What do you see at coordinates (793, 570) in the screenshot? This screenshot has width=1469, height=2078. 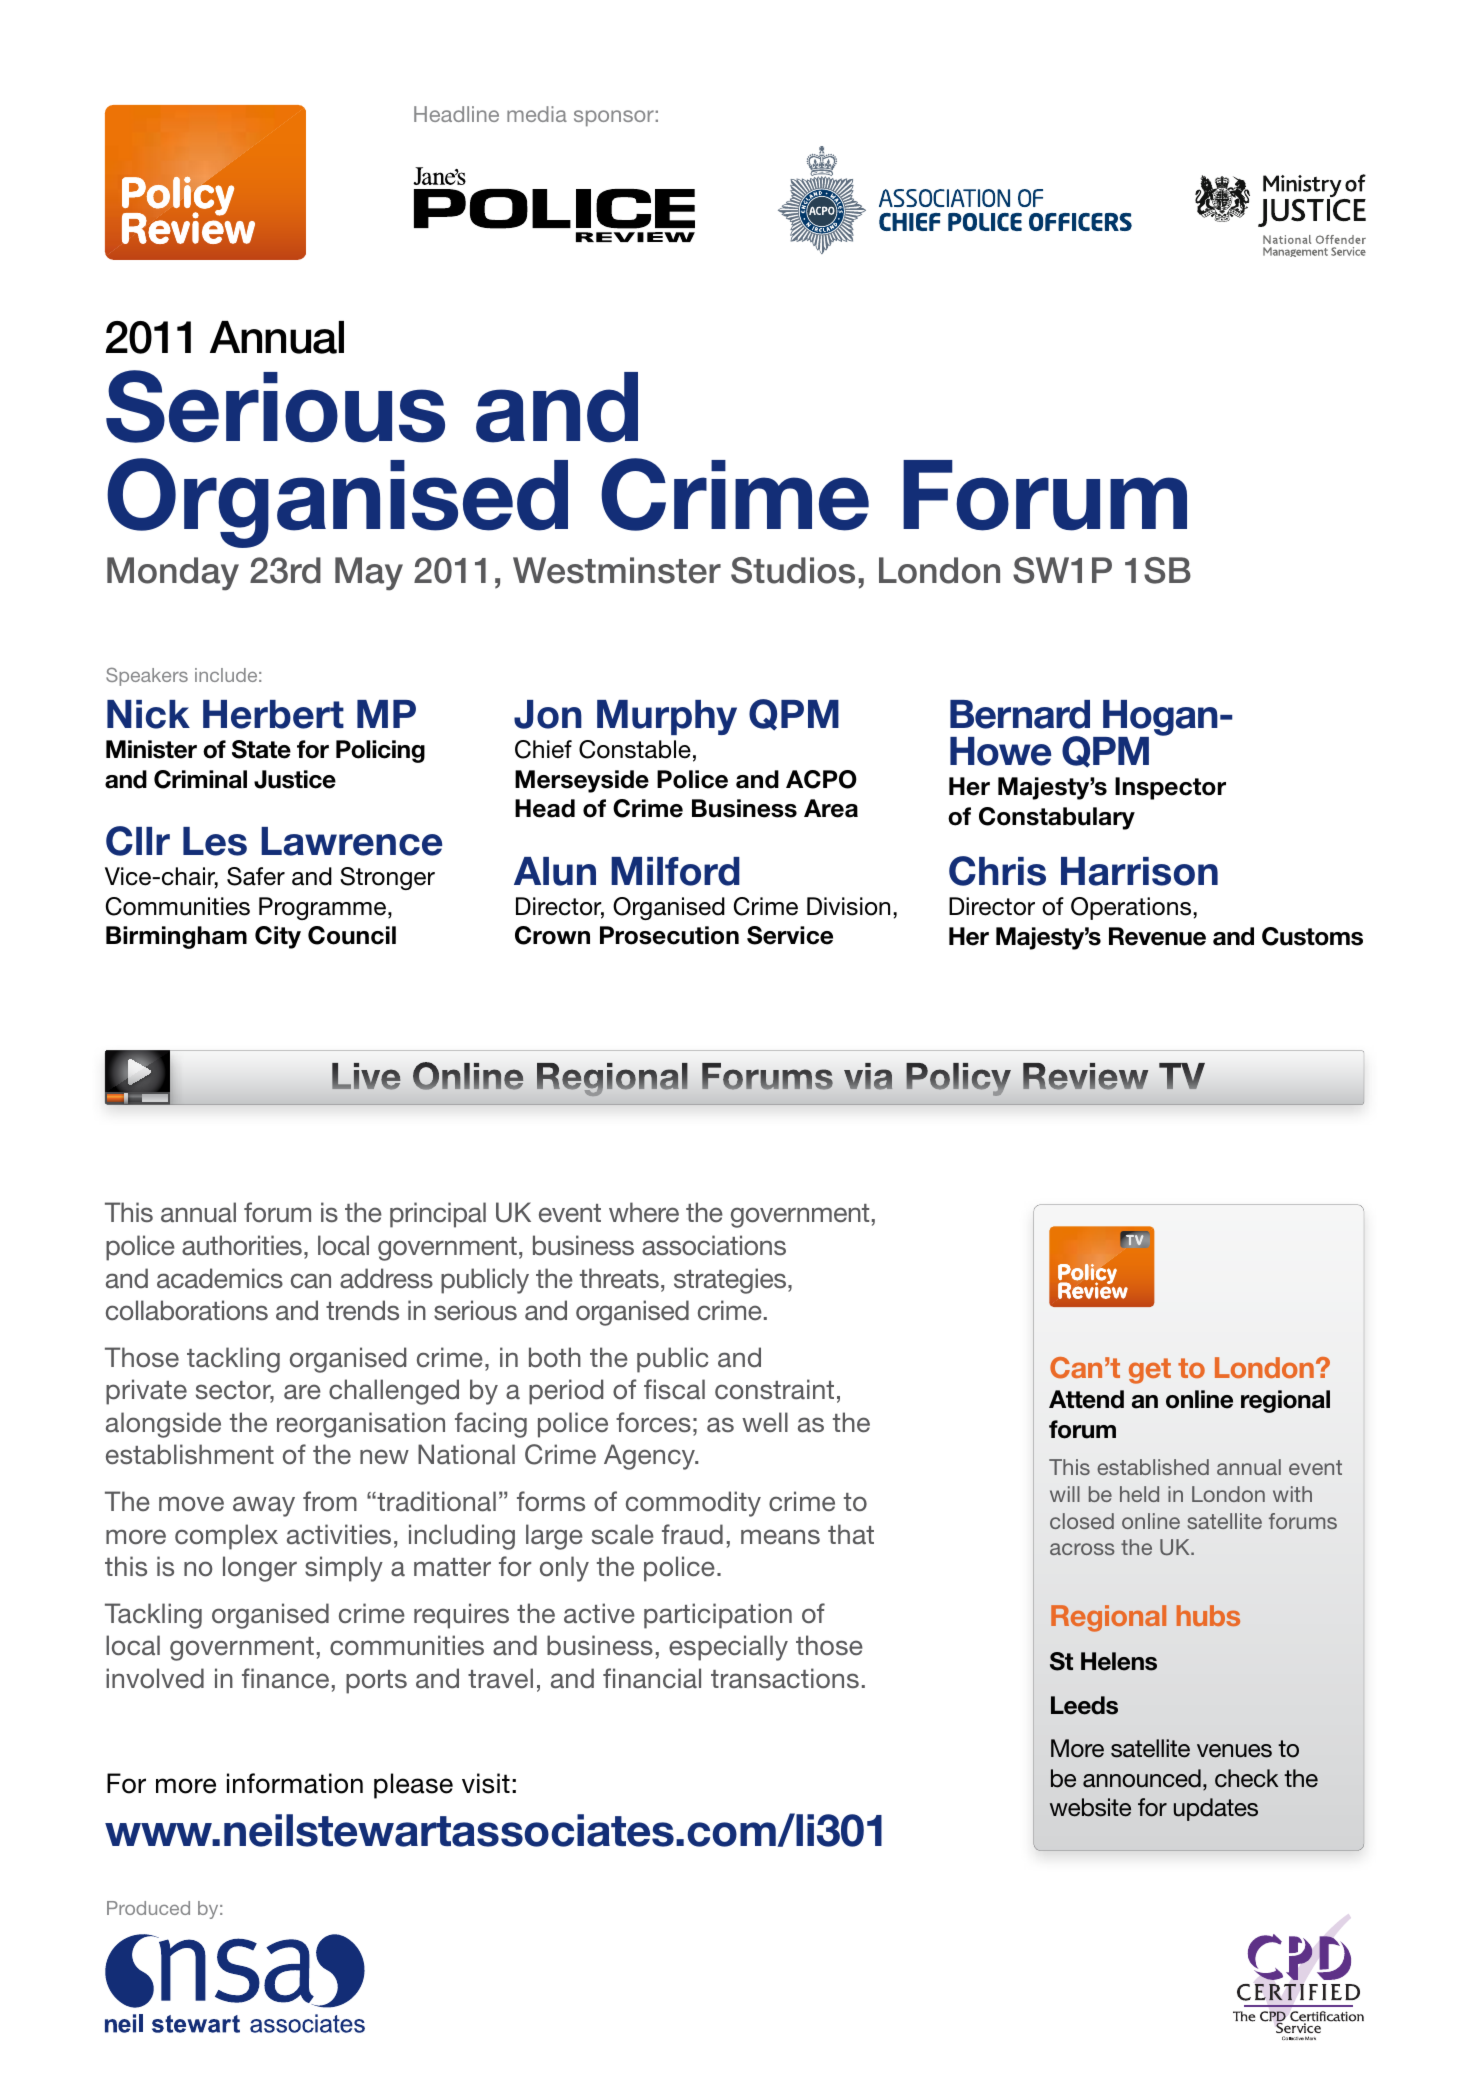 I see `Studios` at bounding box center [793, 570].
